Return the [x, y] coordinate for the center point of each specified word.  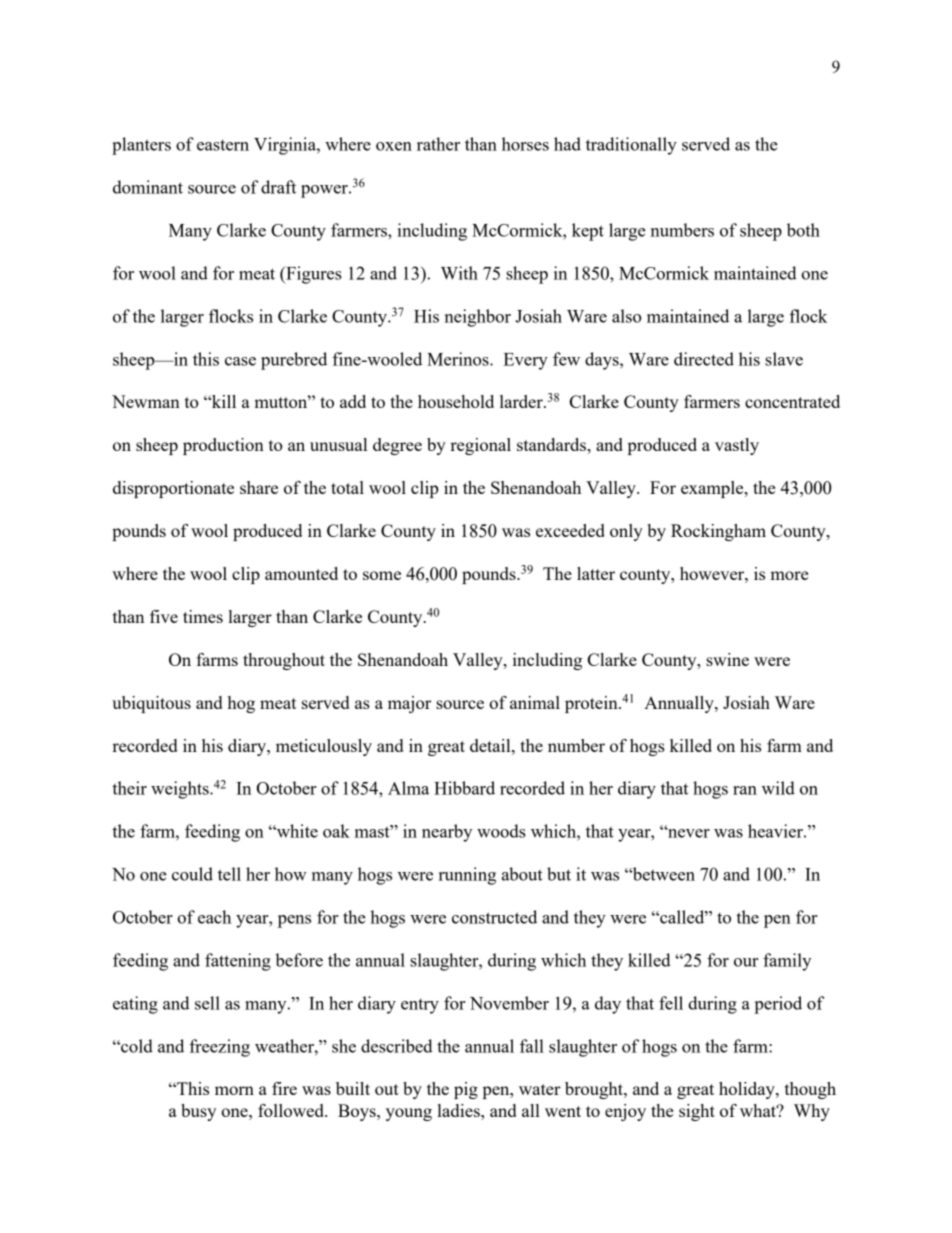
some [382, 575]
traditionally [631, 146]
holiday [748, 1090]
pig [466, 1090]
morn [234, 1090]
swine [727, 659]
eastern [223, 145]
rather [438, 144]
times [203, 616]
